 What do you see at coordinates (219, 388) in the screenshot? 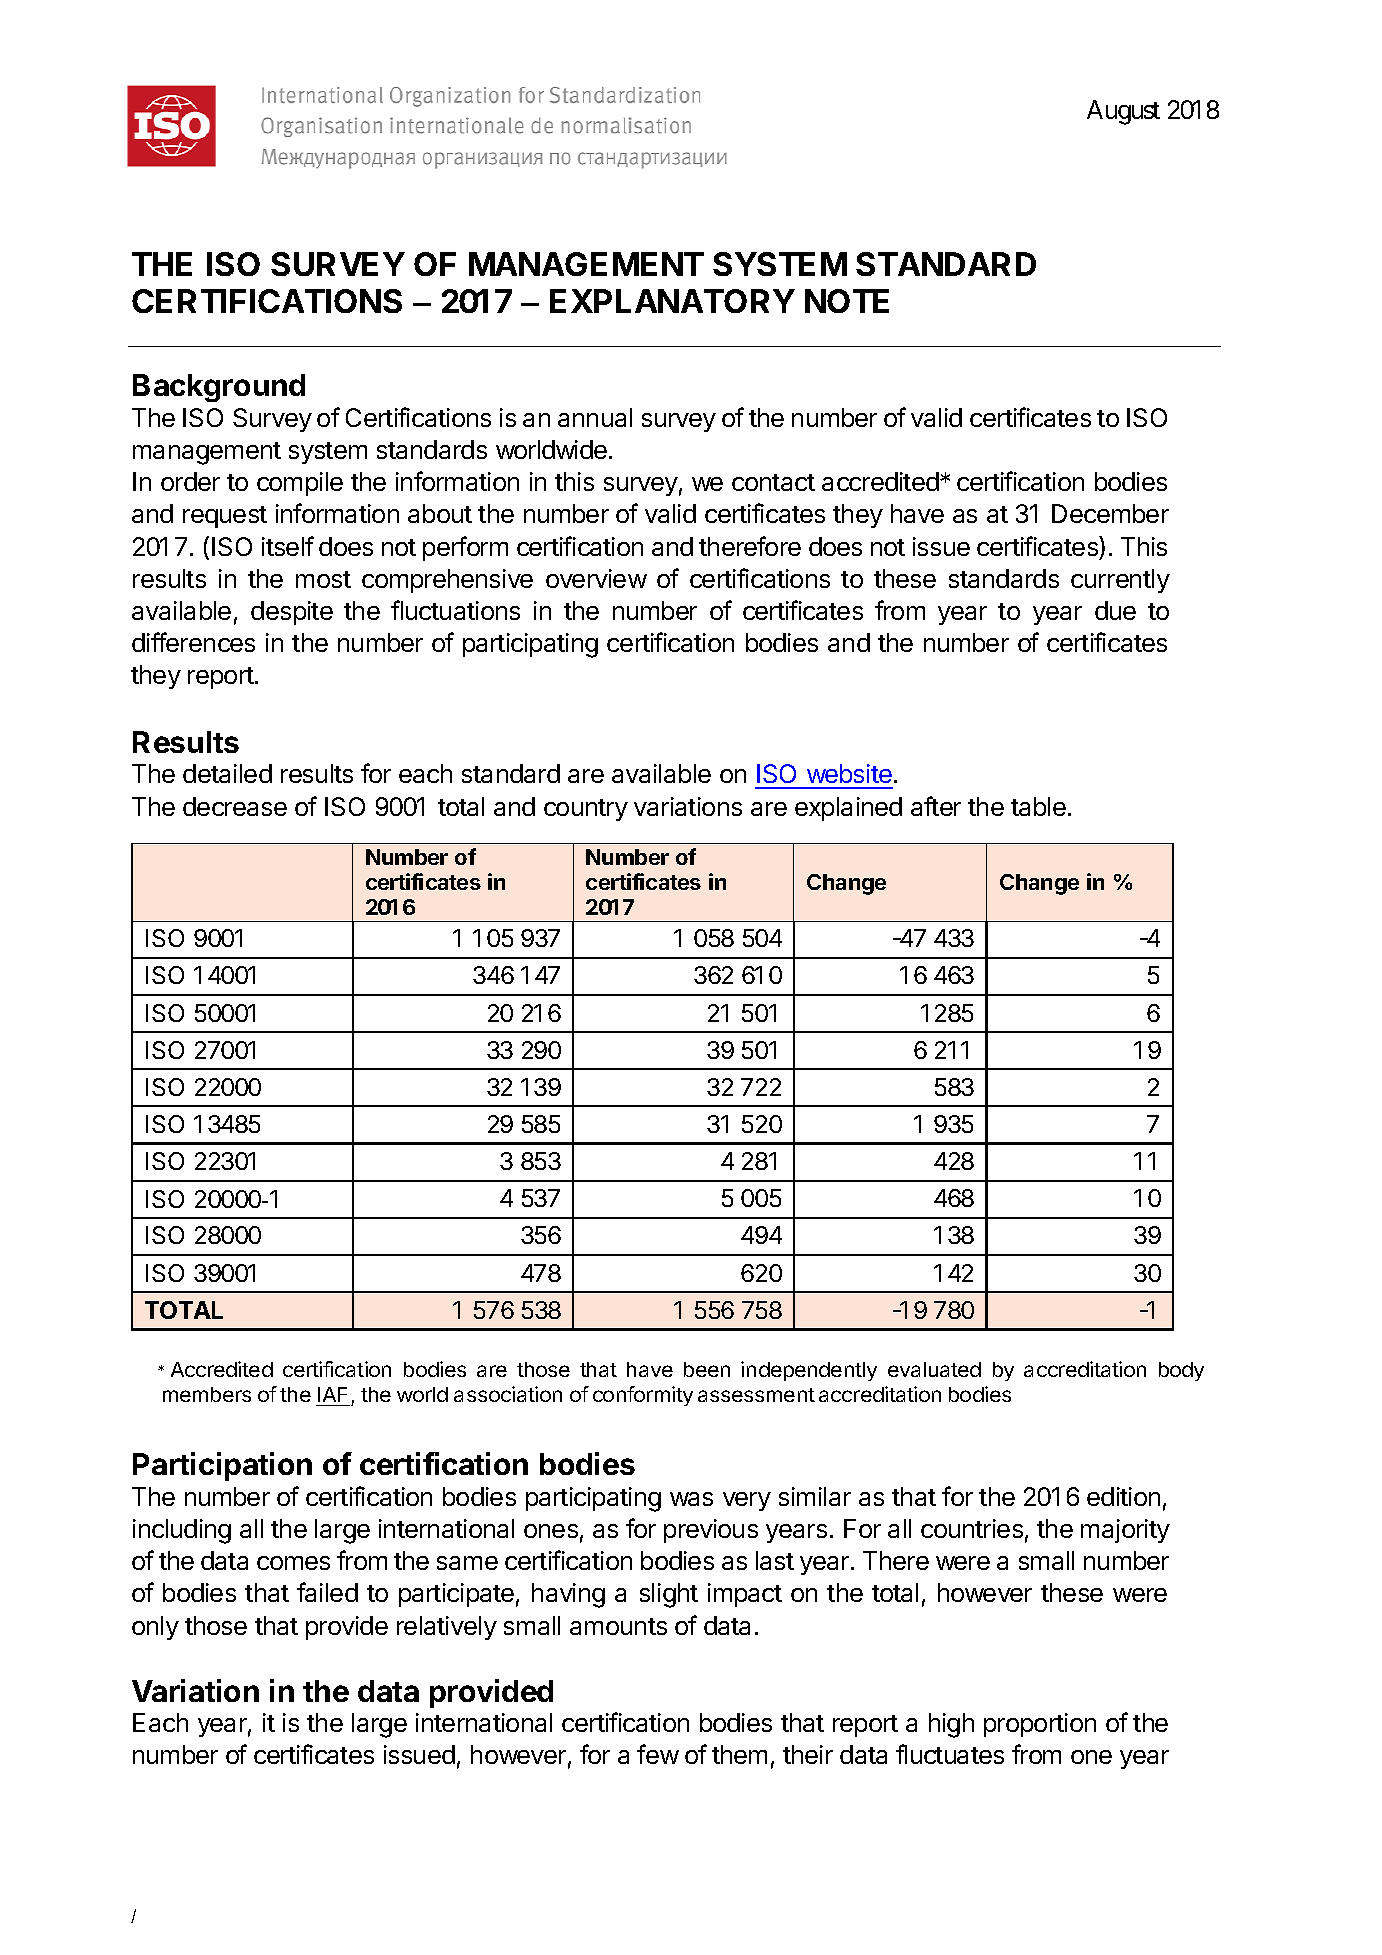
I see `Background` at bounding box center [219, 388].
